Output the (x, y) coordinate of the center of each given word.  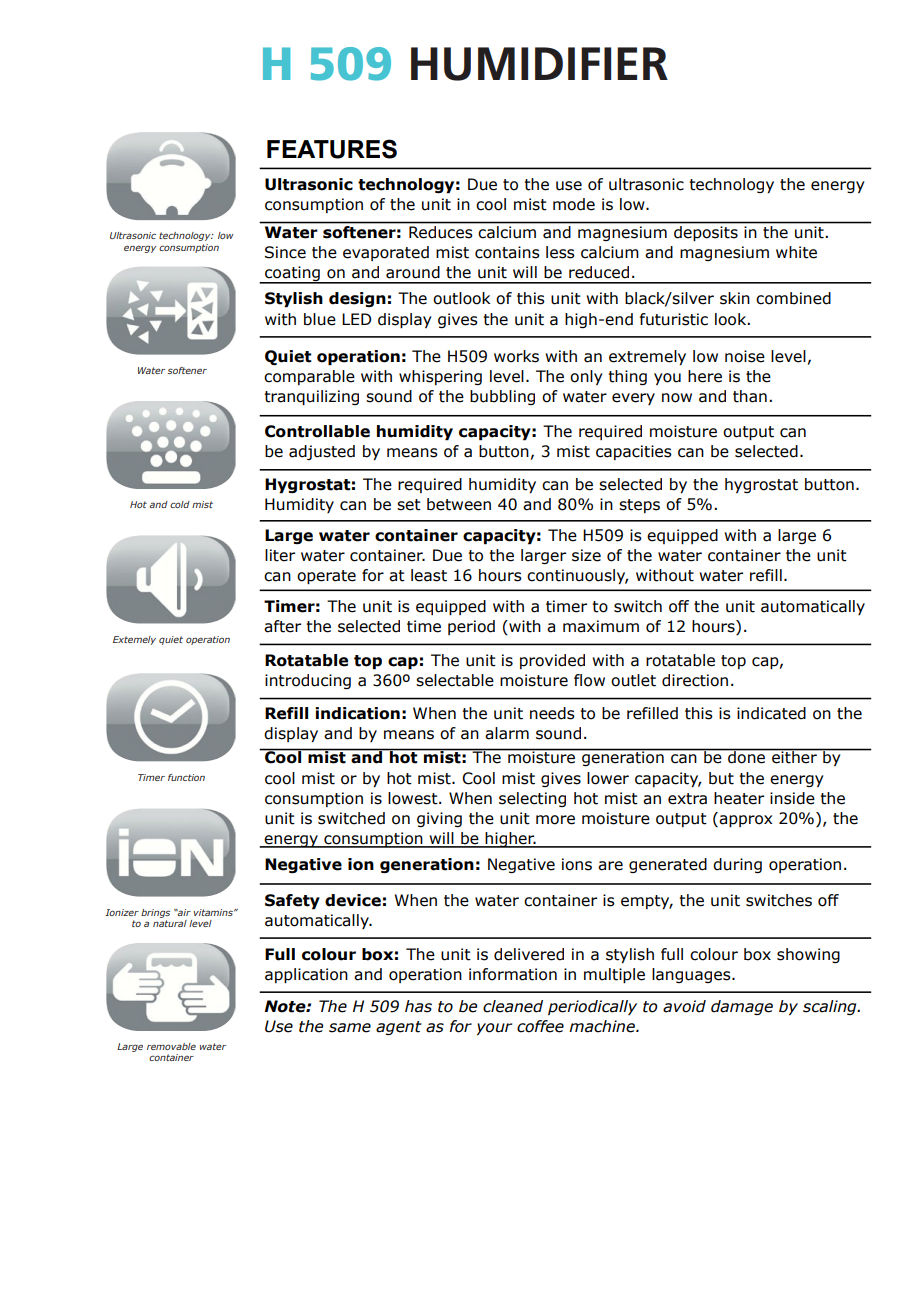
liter (280, 555)
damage (742, 1007)
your (494, 1029)
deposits (706, 233)
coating (292, 275)
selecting (532, 799)
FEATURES (332, 149)
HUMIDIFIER (539, 64)
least (429, 575)
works (516, 356)
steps (639, 506)
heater (739, 798)
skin (735, 298)
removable (171, 1046)
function (186, 777)
